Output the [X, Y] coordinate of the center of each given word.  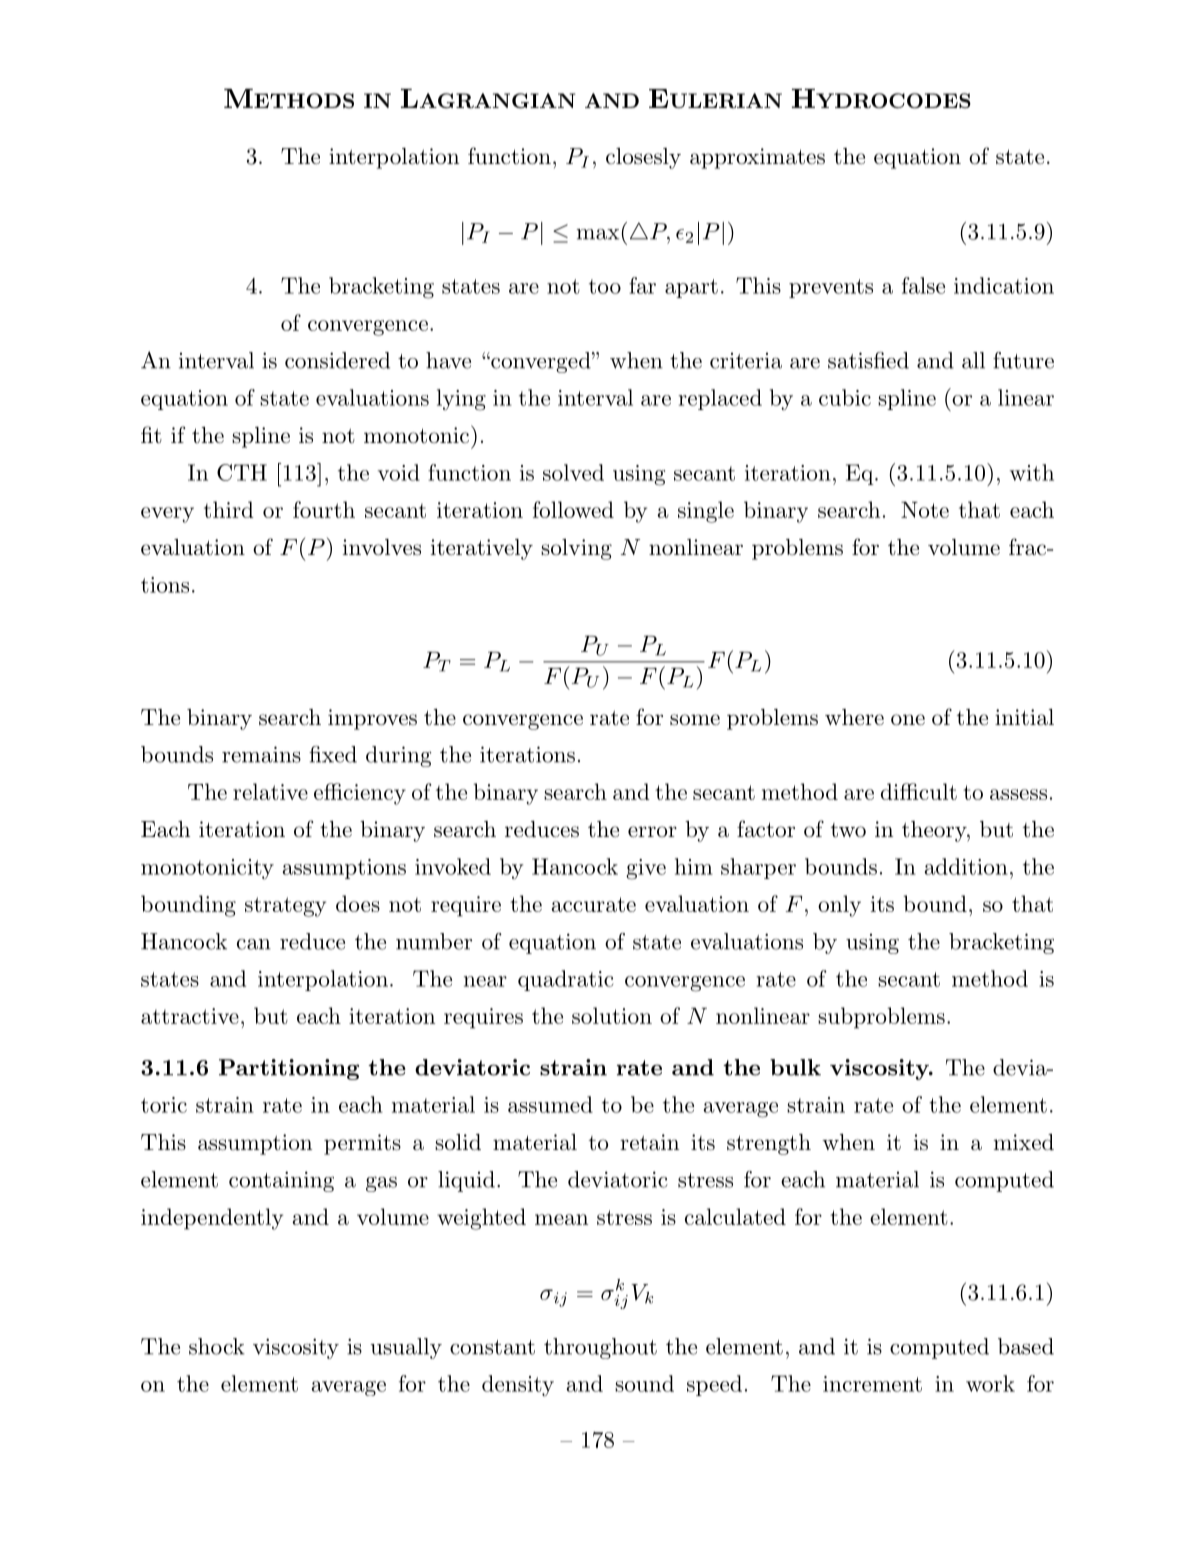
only [839, 906]
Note [925, 510]
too [605, 286]
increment [872, 1384]
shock [217, 1346]
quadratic [565, 980]
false [923, 285]
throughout [600, 1348]
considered [337, 360]
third [229, 509]
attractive [190, 1016]
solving [576, 549]
